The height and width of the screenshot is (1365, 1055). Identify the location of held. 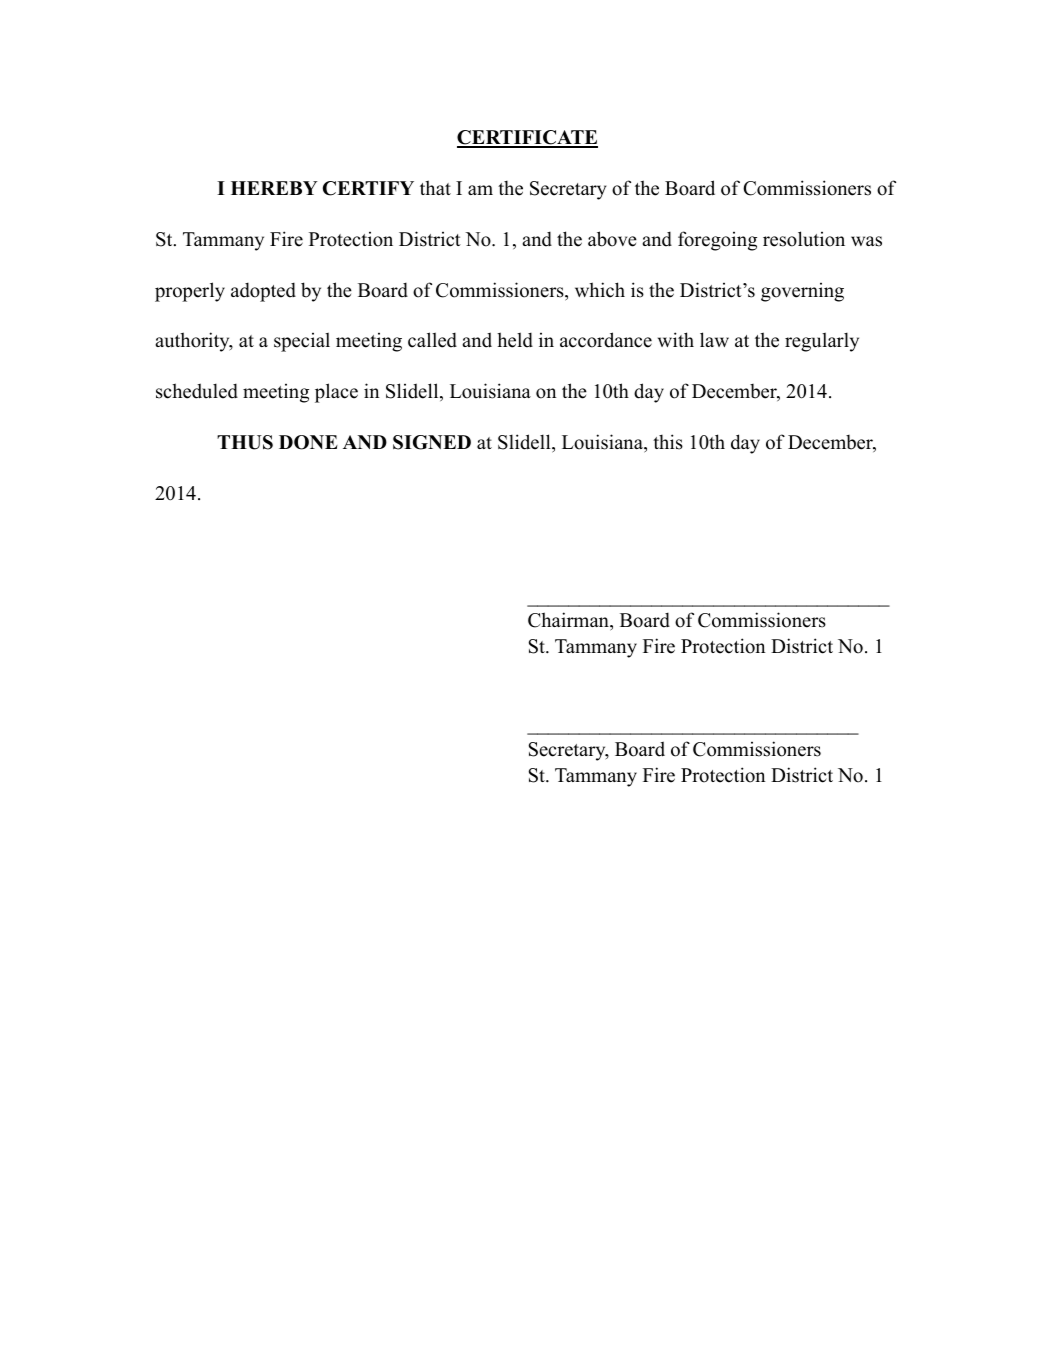
(515, 340).
